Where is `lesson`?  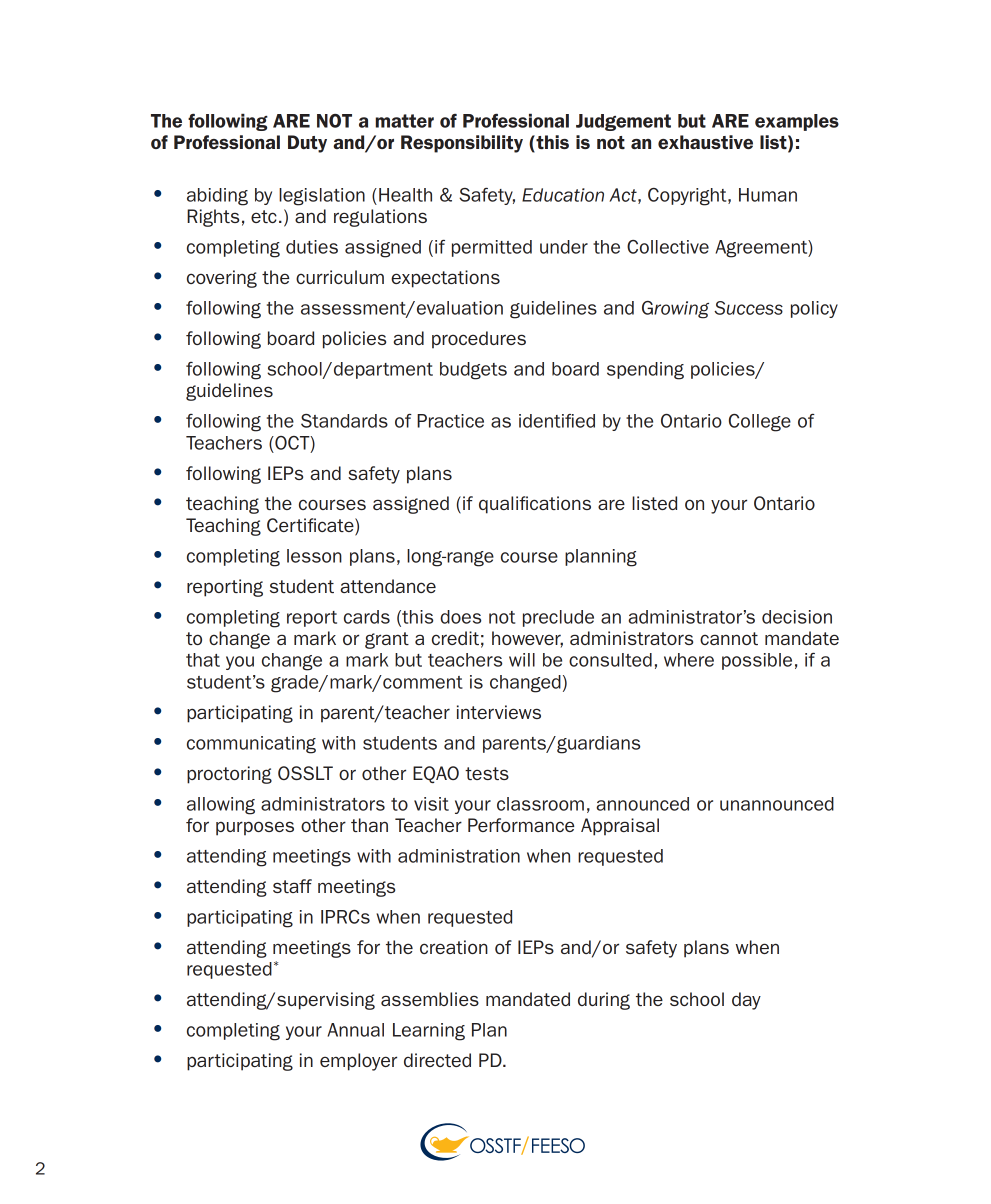
lesson is located at coordinates (314, 556).
